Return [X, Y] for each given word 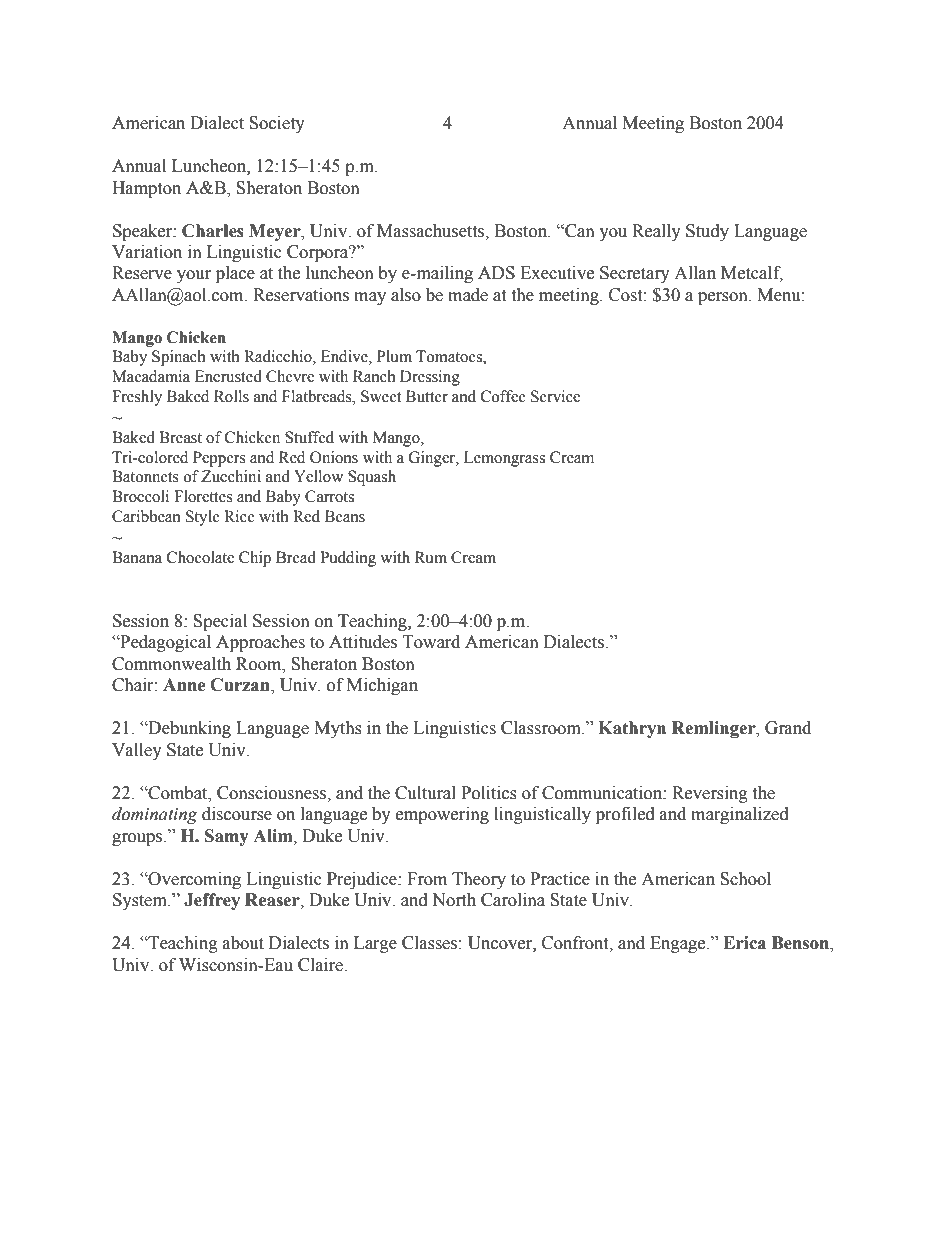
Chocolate [200, 557]
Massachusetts [432, 231]
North [454, 900]
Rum [431, 557]
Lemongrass [504, 459]
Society [277, 124]
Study [707, 232]
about [243, 943]
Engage [679, 944]
